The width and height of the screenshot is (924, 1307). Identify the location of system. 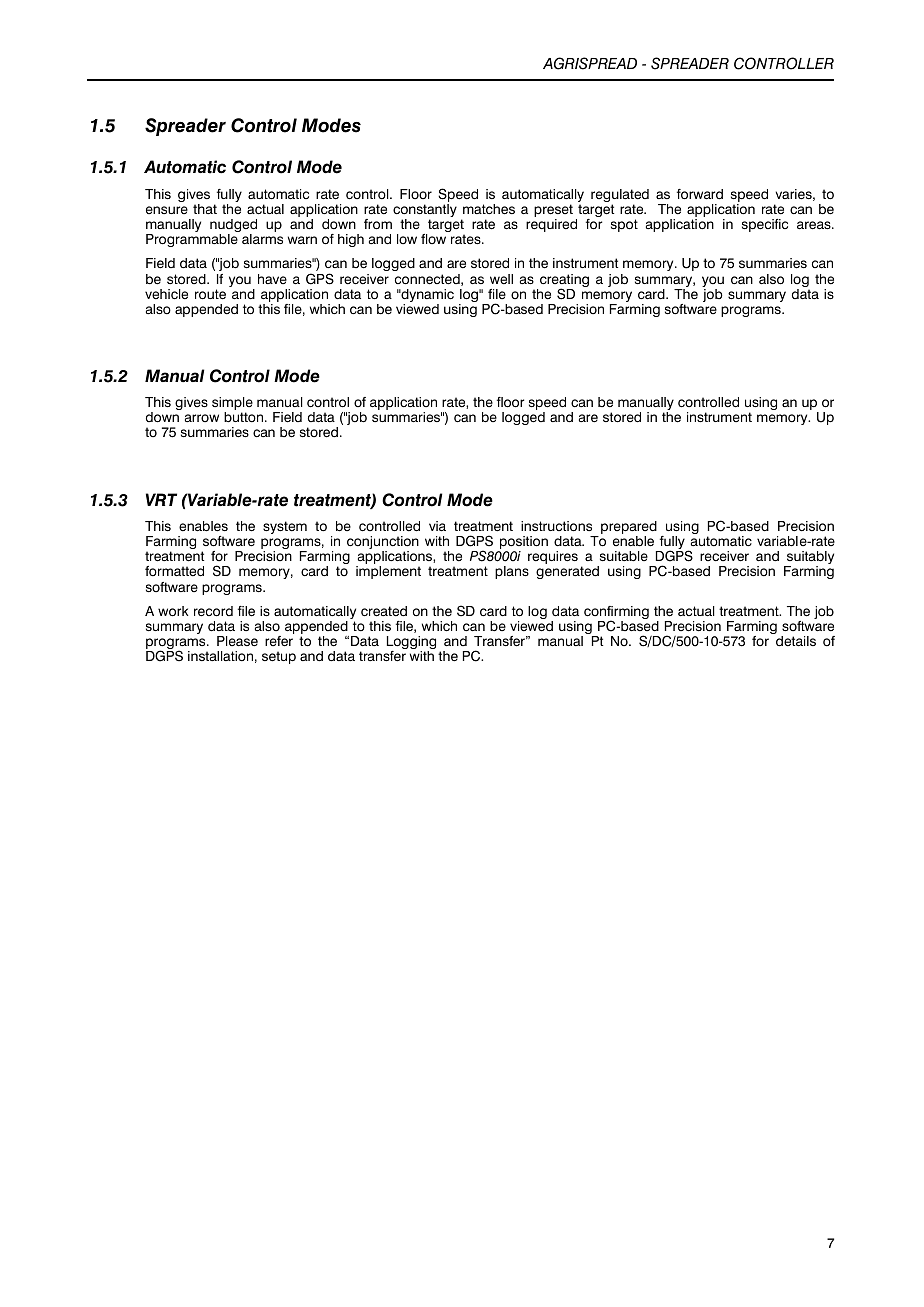
(285, 527).
